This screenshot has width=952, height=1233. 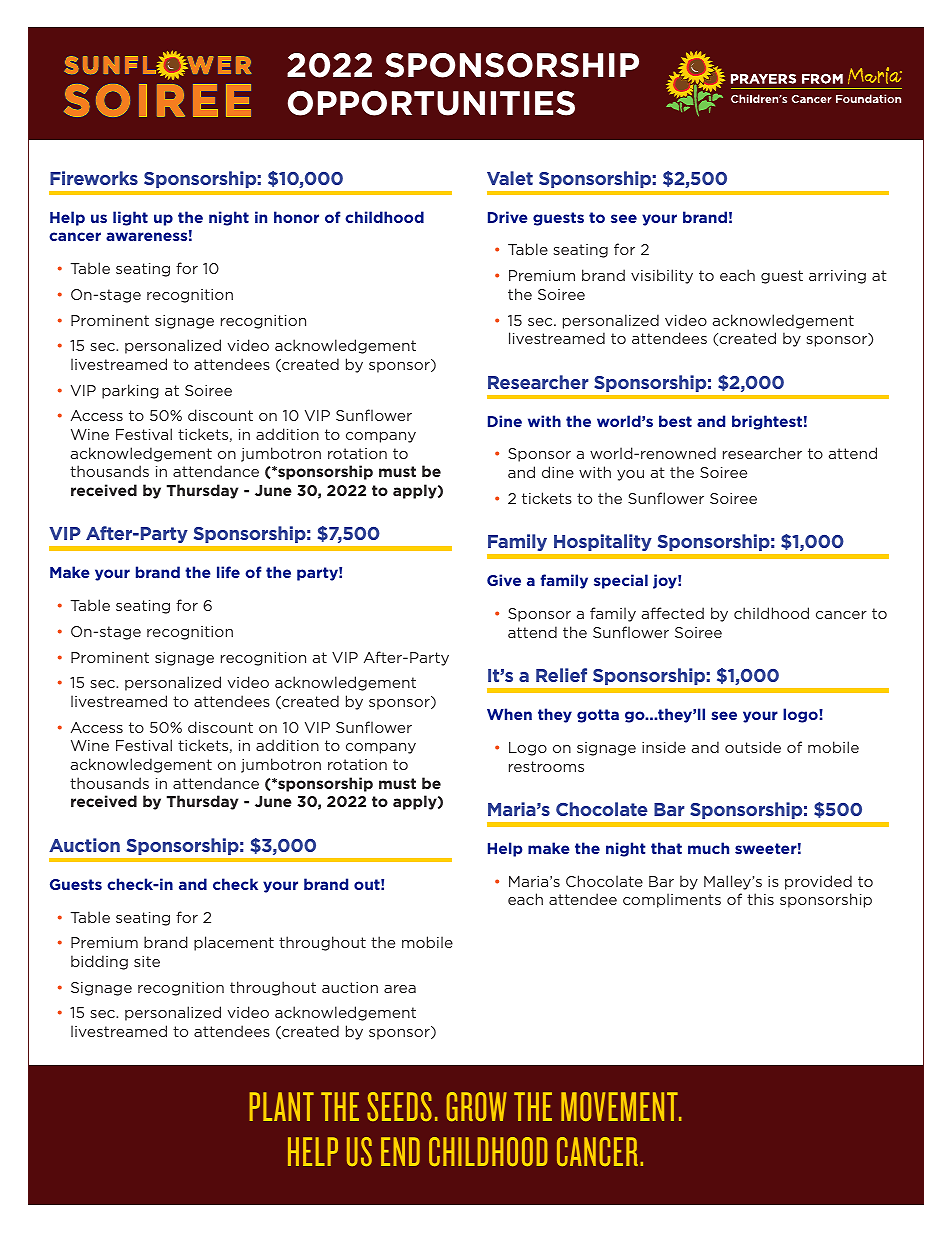 What do you see at coordinates (282, 1106) in the screenshot?
I see `PLANT` at bounding box center [282, 1106].
